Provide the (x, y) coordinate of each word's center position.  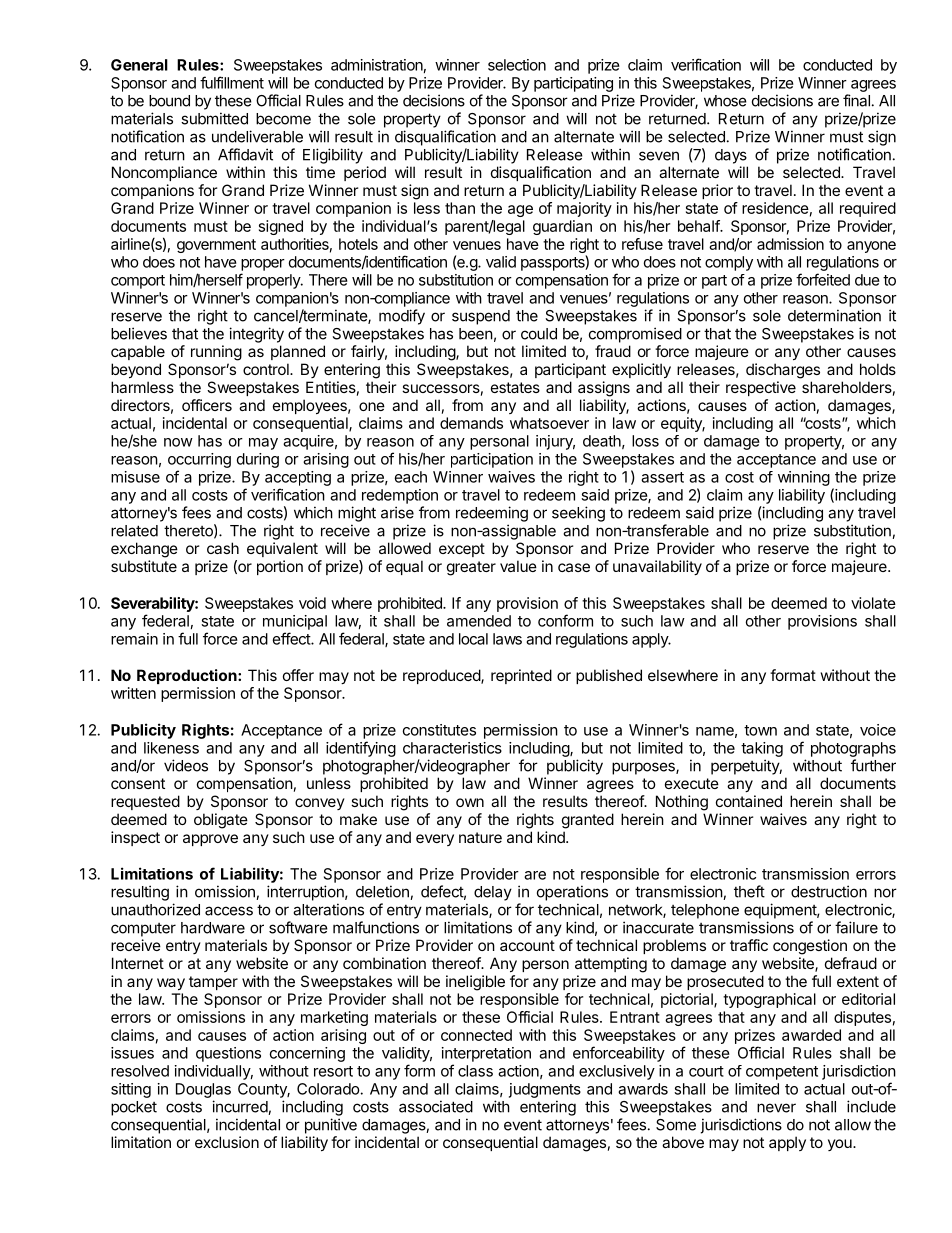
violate (873, 603)
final (856, 100)
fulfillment (232, 82)
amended (479, 621)
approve (210, 840)
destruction (829, 891)
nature (480, 837)
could (539, 334)
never (776, 1108)
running (216, 353)
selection (517, 65)
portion (280, 567)
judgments (545, 1090)
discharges (783, 371)
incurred (240, 1107)
